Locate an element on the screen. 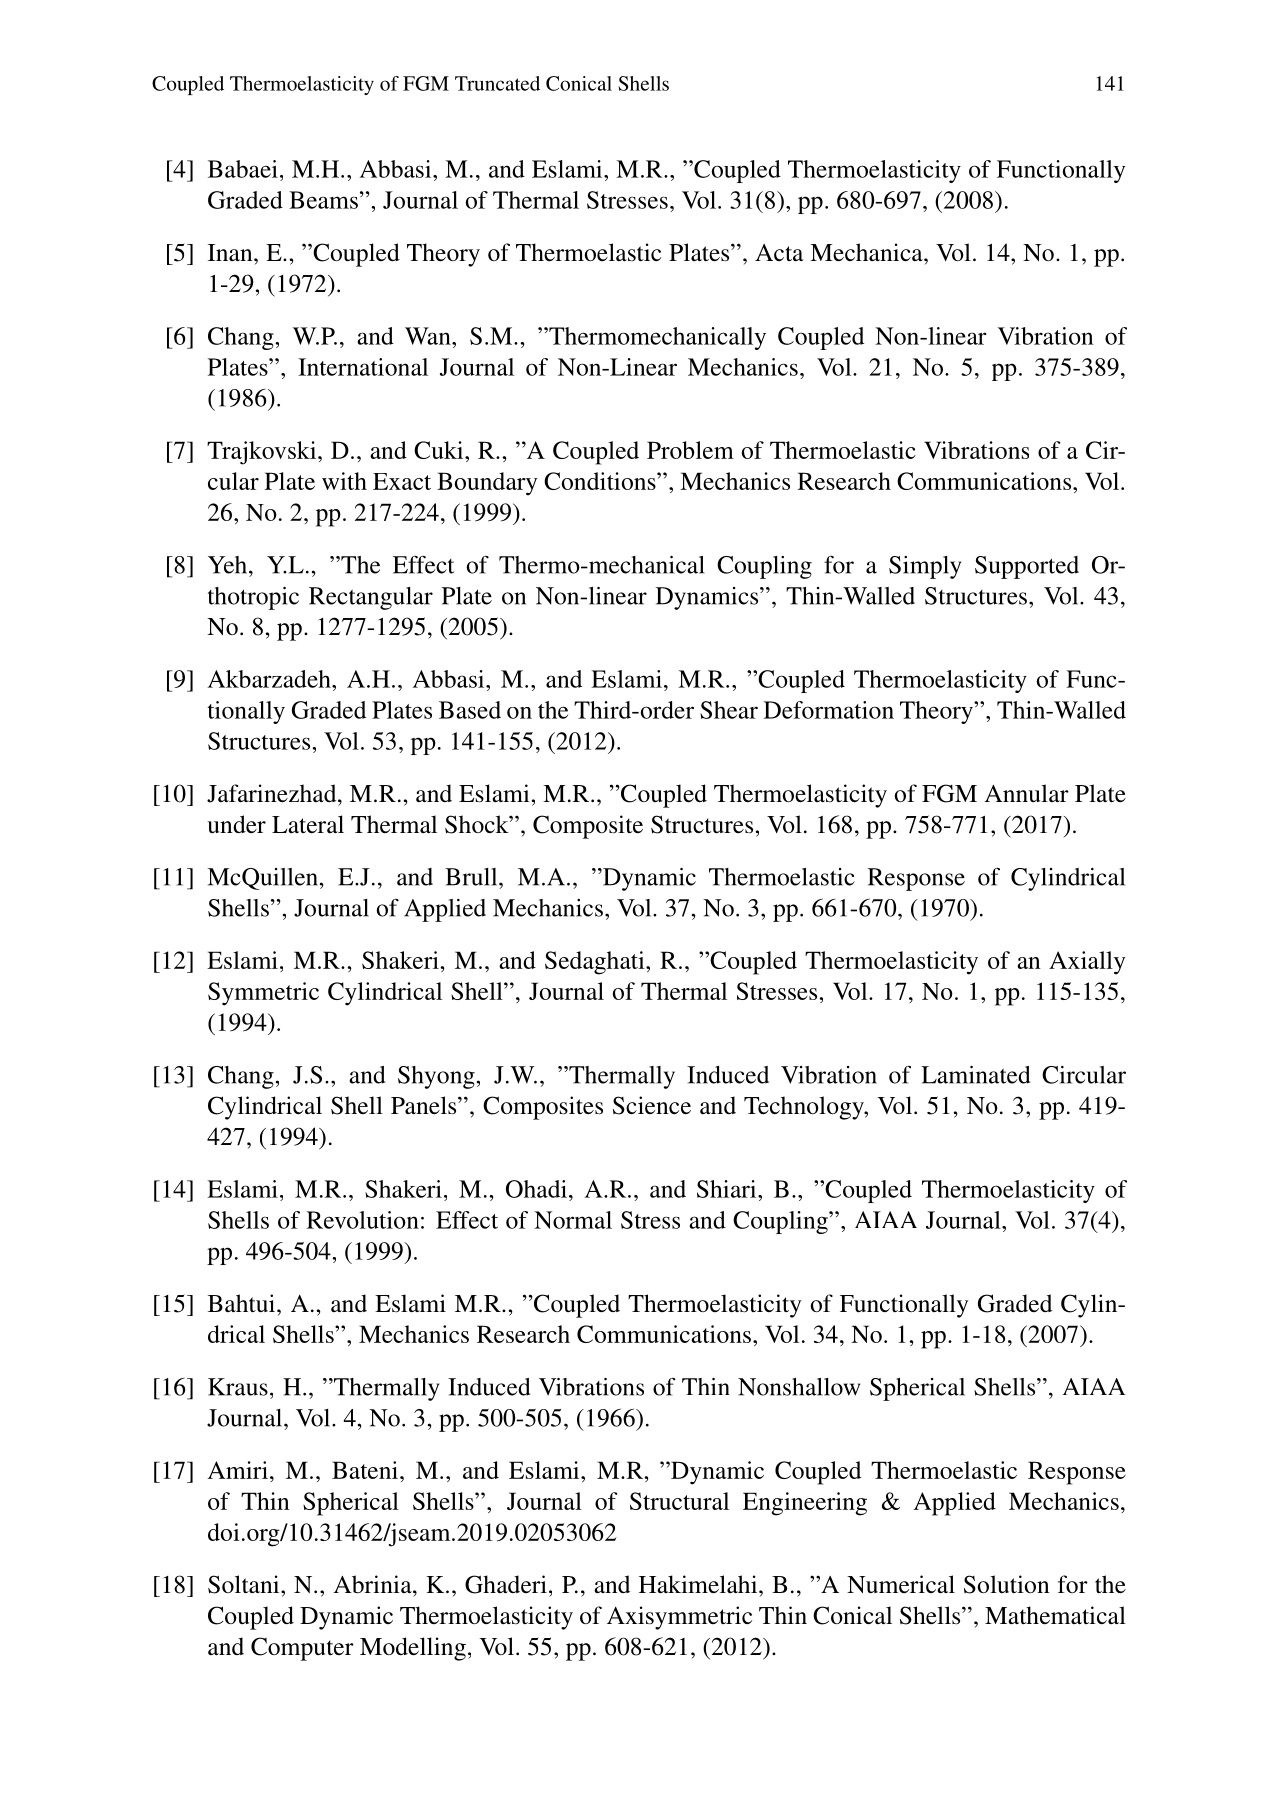 This screenshot has width=1278, height=1807. Lateral is located at coordinates (308, 824).
